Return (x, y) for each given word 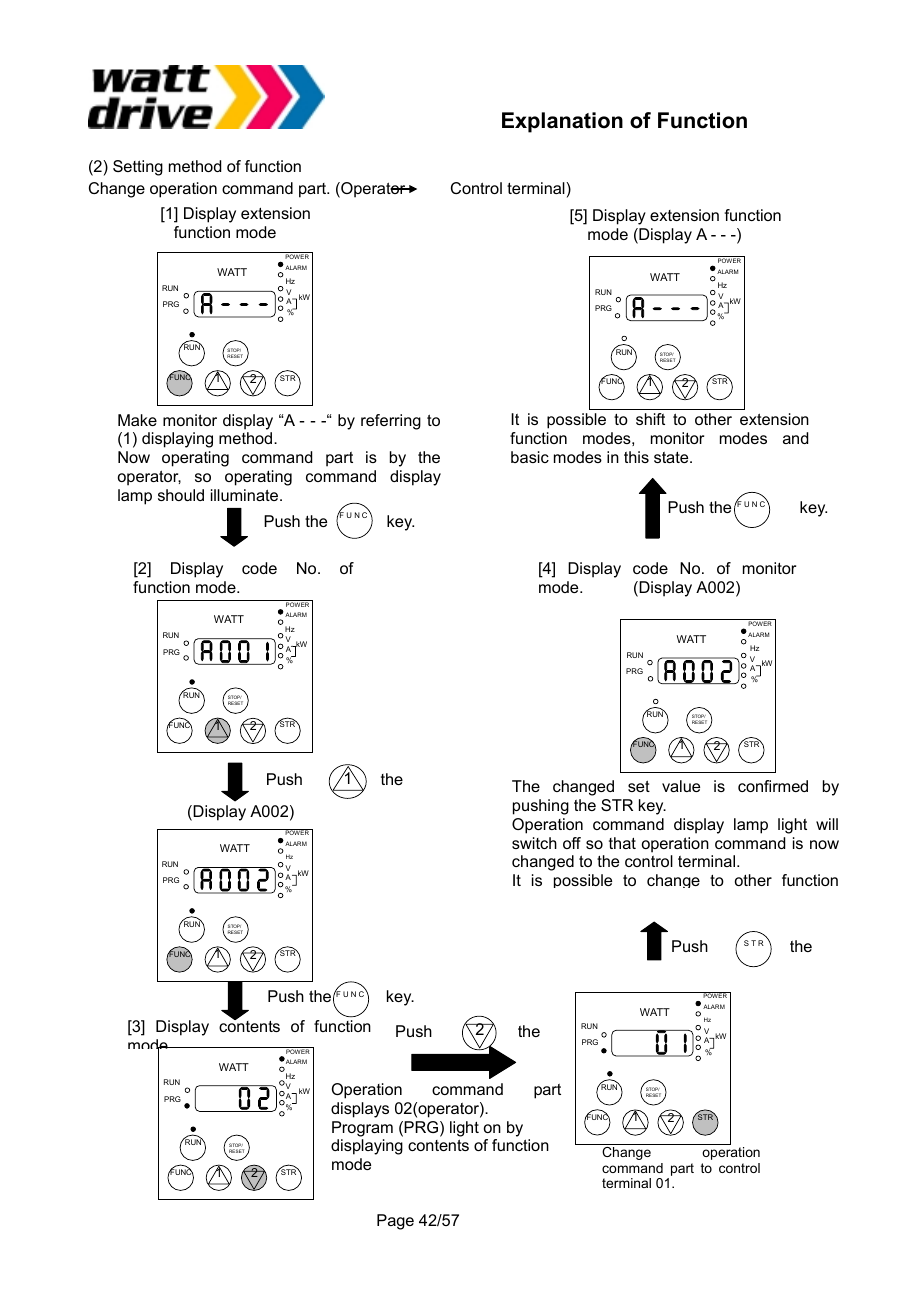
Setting (138, 168)
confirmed (773, 786)
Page (395, 1222)
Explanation (562, 122)
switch (534, 843)
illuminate (246, 495)
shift (650, 419)
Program (362, 1129)
